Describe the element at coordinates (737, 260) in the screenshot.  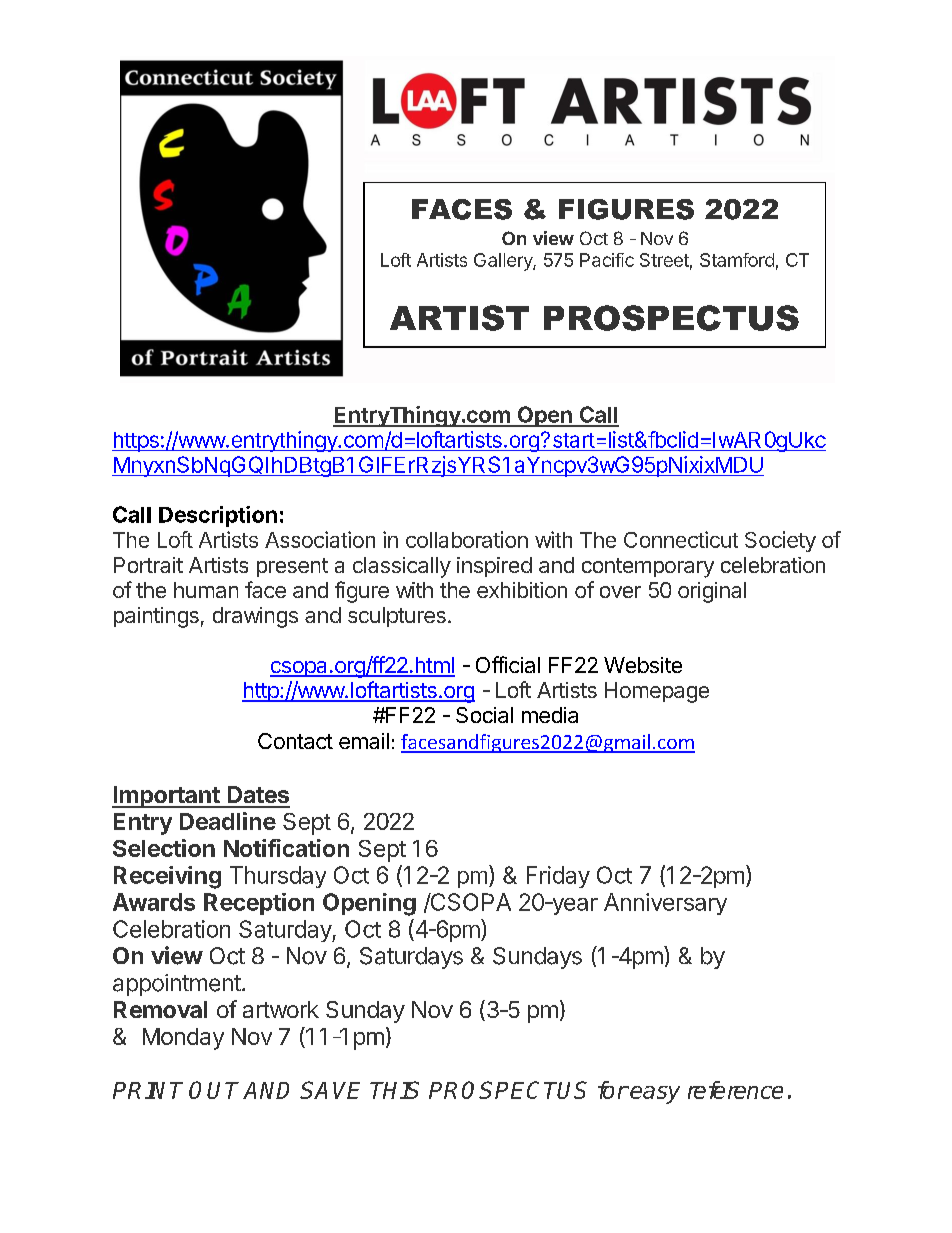
I see `Stamford` at that location.
